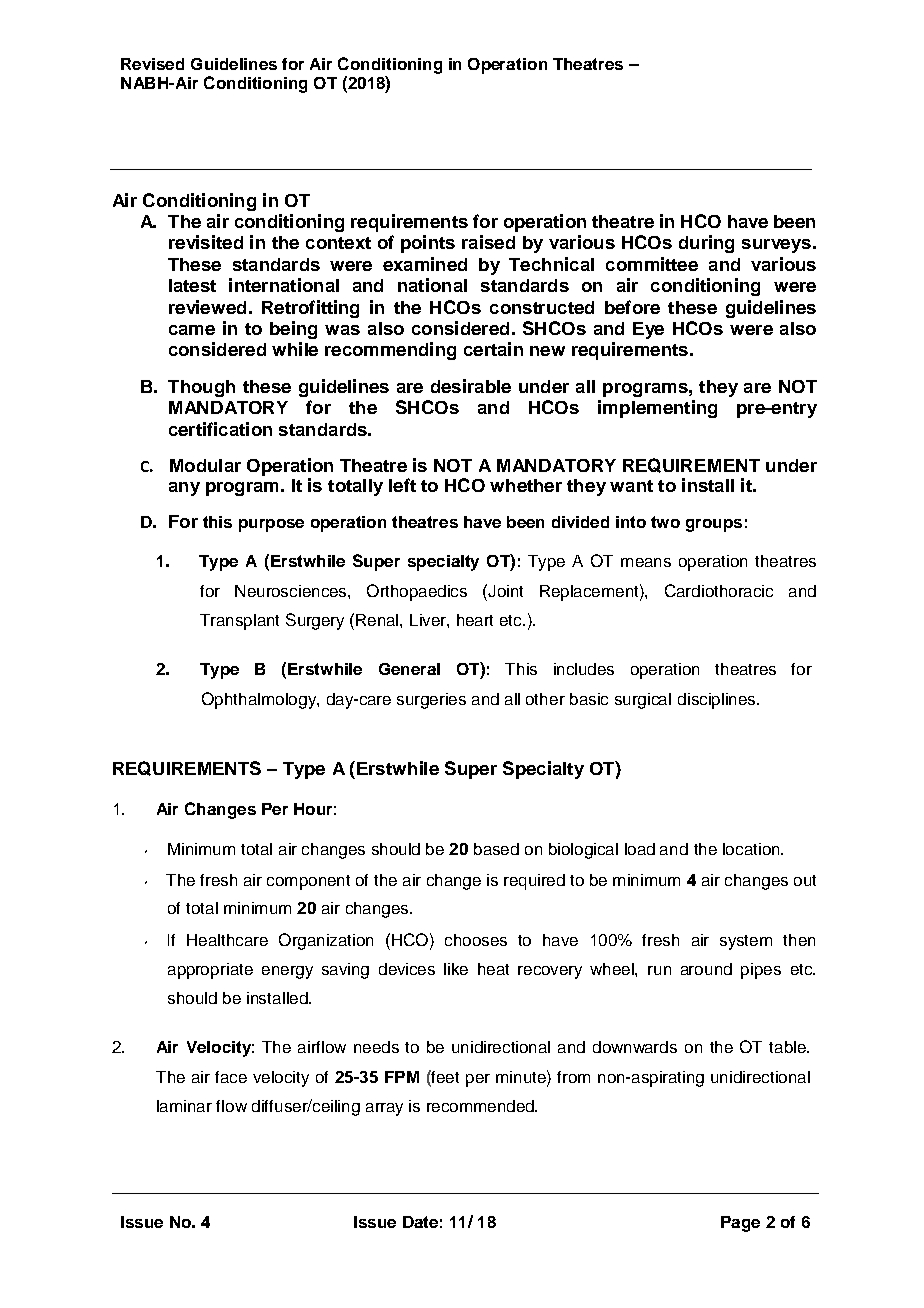  Describe the element at coordinates (706, 244) in the screenshot. I see `during` at that location.
